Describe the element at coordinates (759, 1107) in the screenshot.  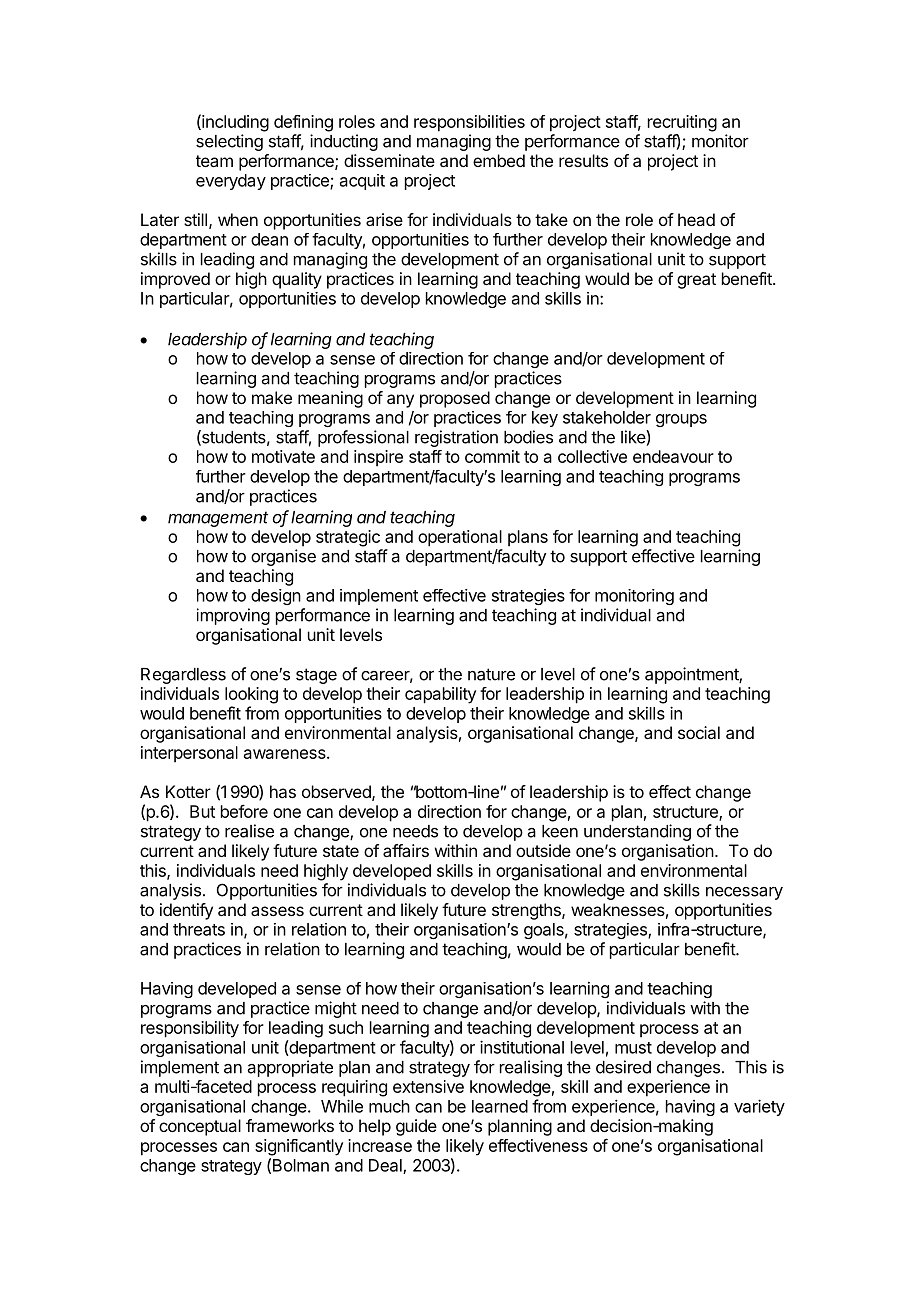
I see `variety` at that location.
